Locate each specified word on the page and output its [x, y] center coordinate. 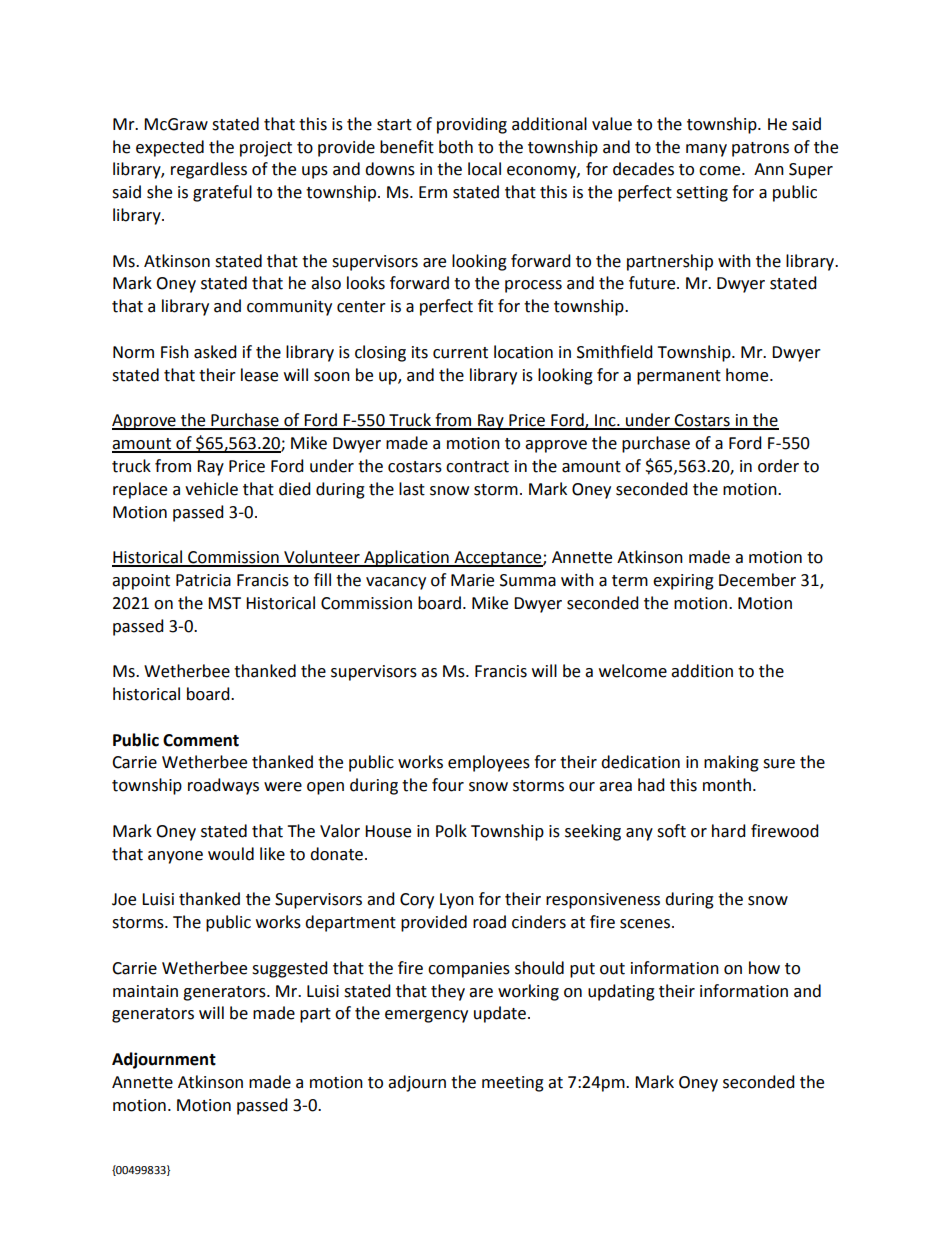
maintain [145, 991]
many [706, 150]
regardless [209, 170]
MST [224, 603]
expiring [683, 582]
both [456, 147]
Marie [472, 580]
